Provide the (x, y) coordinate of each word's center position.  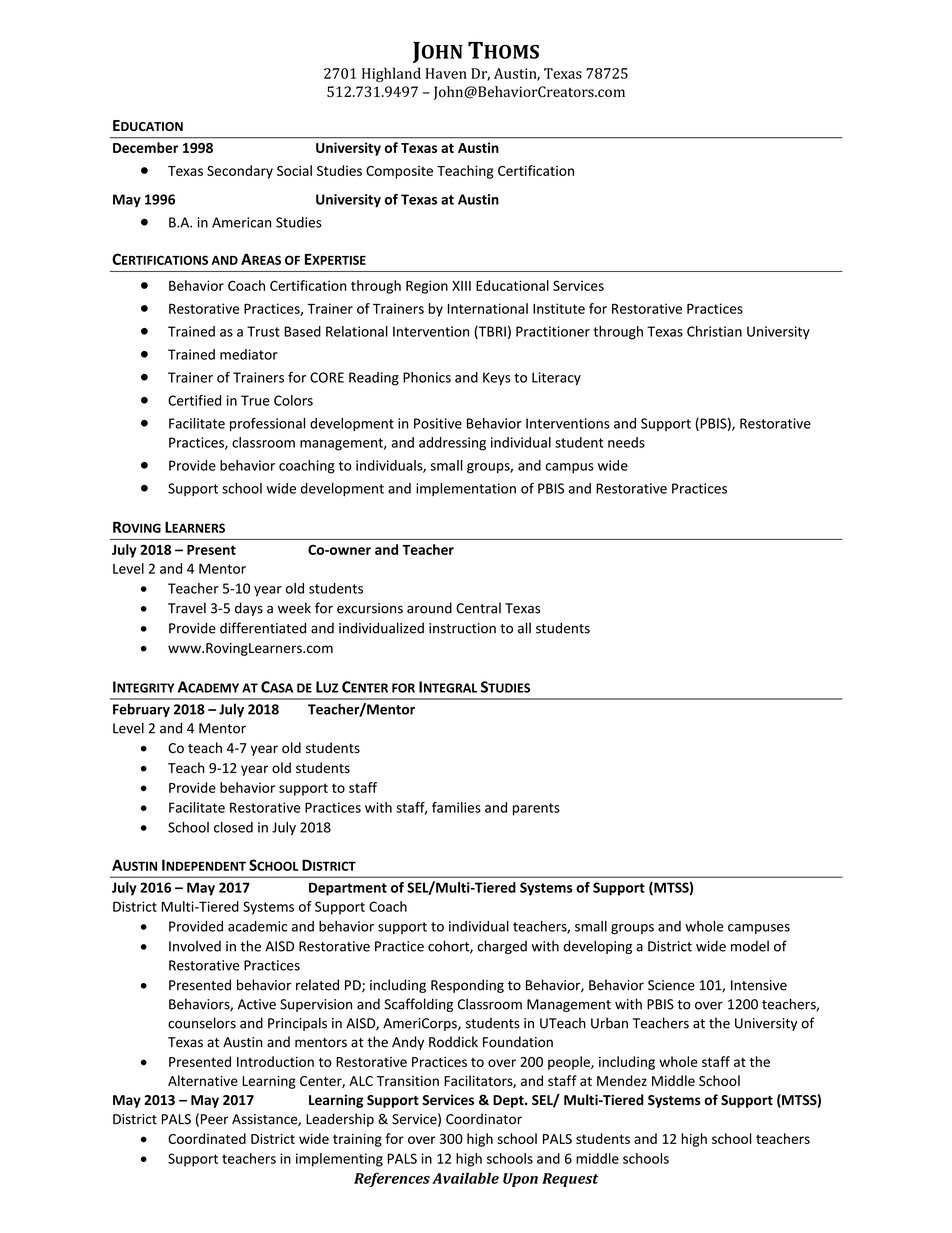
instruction (462, 628)
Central (478, 608)
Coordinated (207, 1138)
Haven (446, 73)
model (750, 946)
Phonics (427, 377)
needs (626, 442)
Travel (187, 608)
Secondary (240, 172)
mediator (249, 354)
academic (257, 926)
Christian (714, 331)
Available (465, 1178)
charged (502, 947)
